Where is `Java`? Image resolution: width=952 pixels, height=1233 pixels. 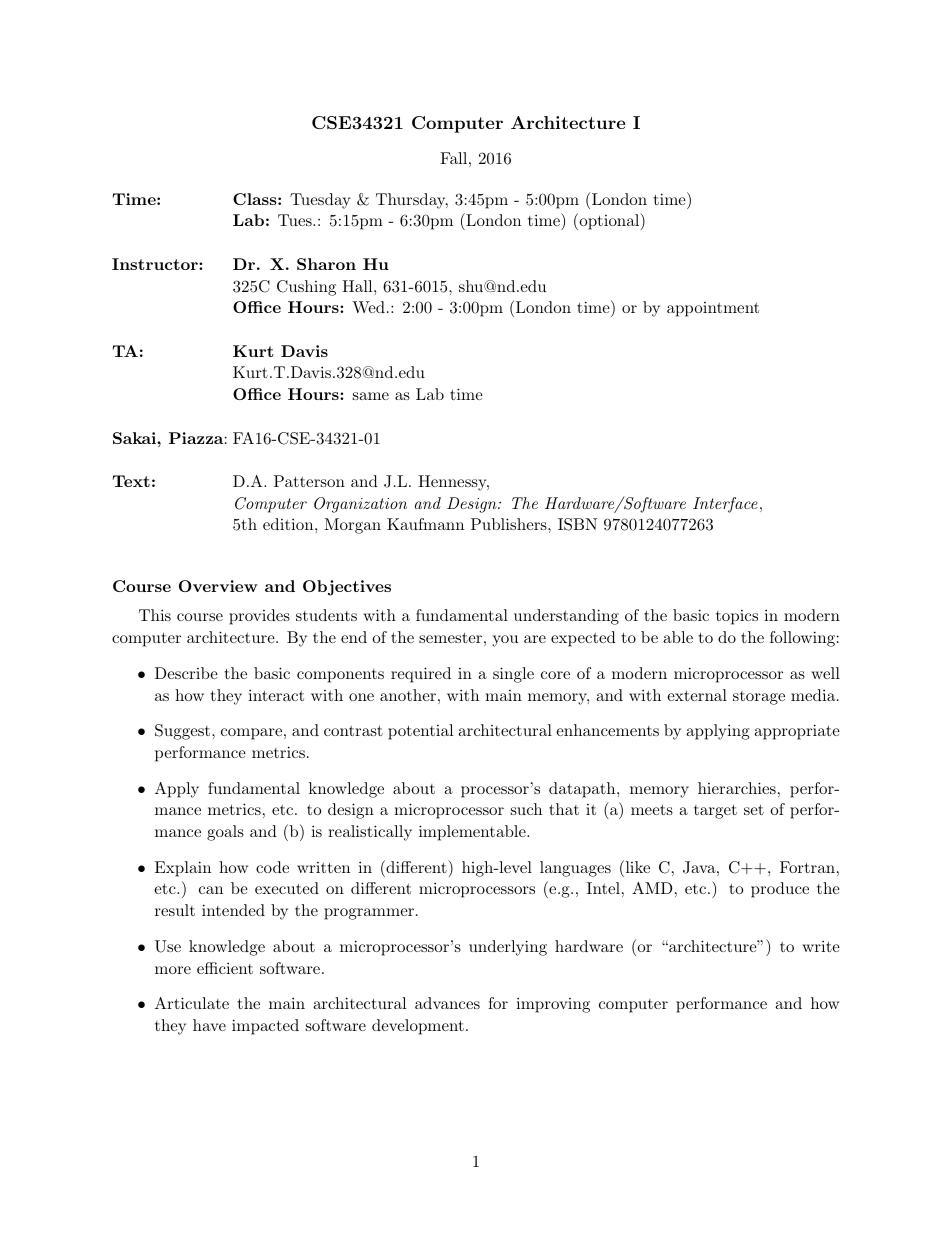
Java is located at coordinates (699, 867).
